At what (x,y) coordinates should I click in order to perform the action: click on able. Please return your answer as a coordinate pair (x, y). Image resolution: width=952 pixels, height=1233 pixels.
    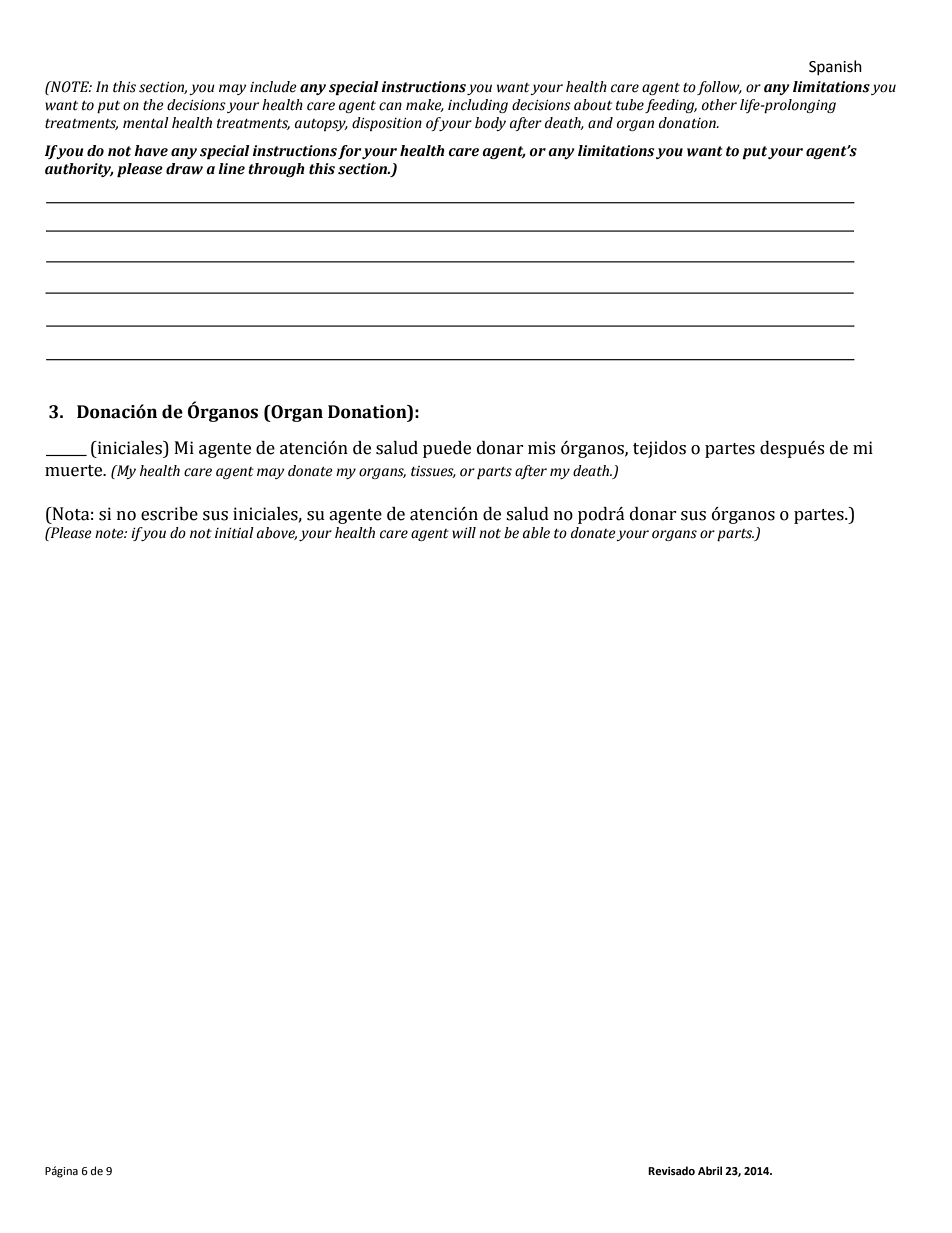
    Looking at the image, I should click on (536, 533).
